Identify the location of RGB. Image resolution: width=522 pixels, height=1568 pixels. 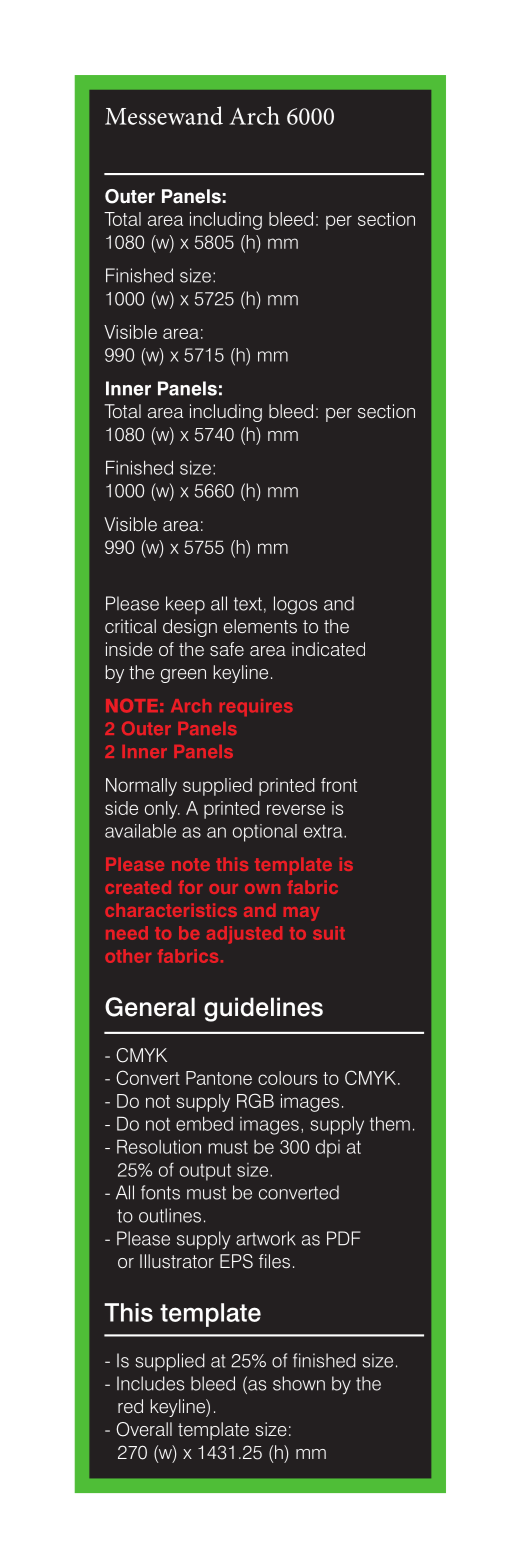
(255, 1100).
